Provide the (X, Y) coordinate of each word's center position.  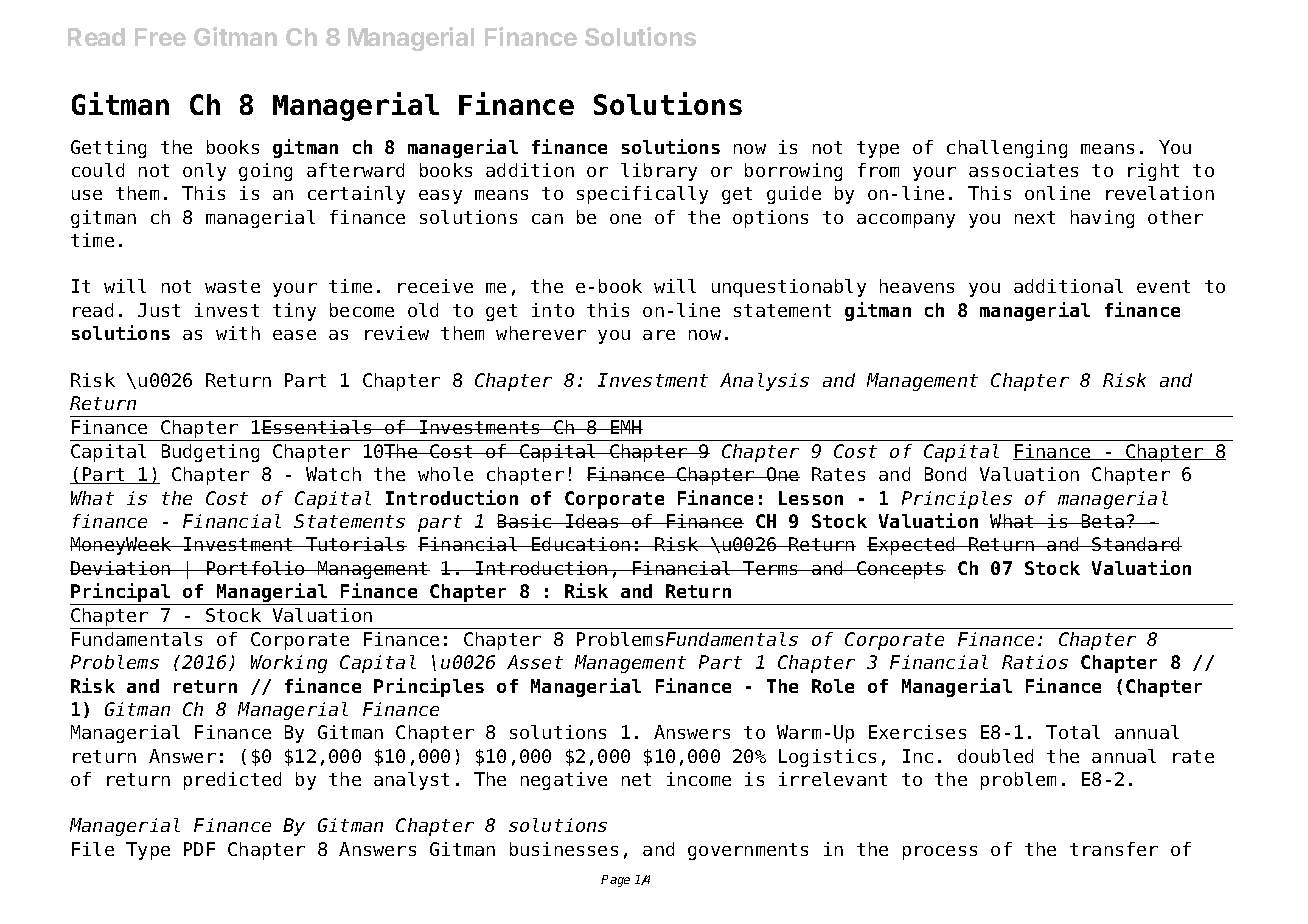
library (659, 172)
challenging (1007, 149)
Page (615, 881)
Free (160, 37)
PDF (199, 849)
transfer (1114, 849)
